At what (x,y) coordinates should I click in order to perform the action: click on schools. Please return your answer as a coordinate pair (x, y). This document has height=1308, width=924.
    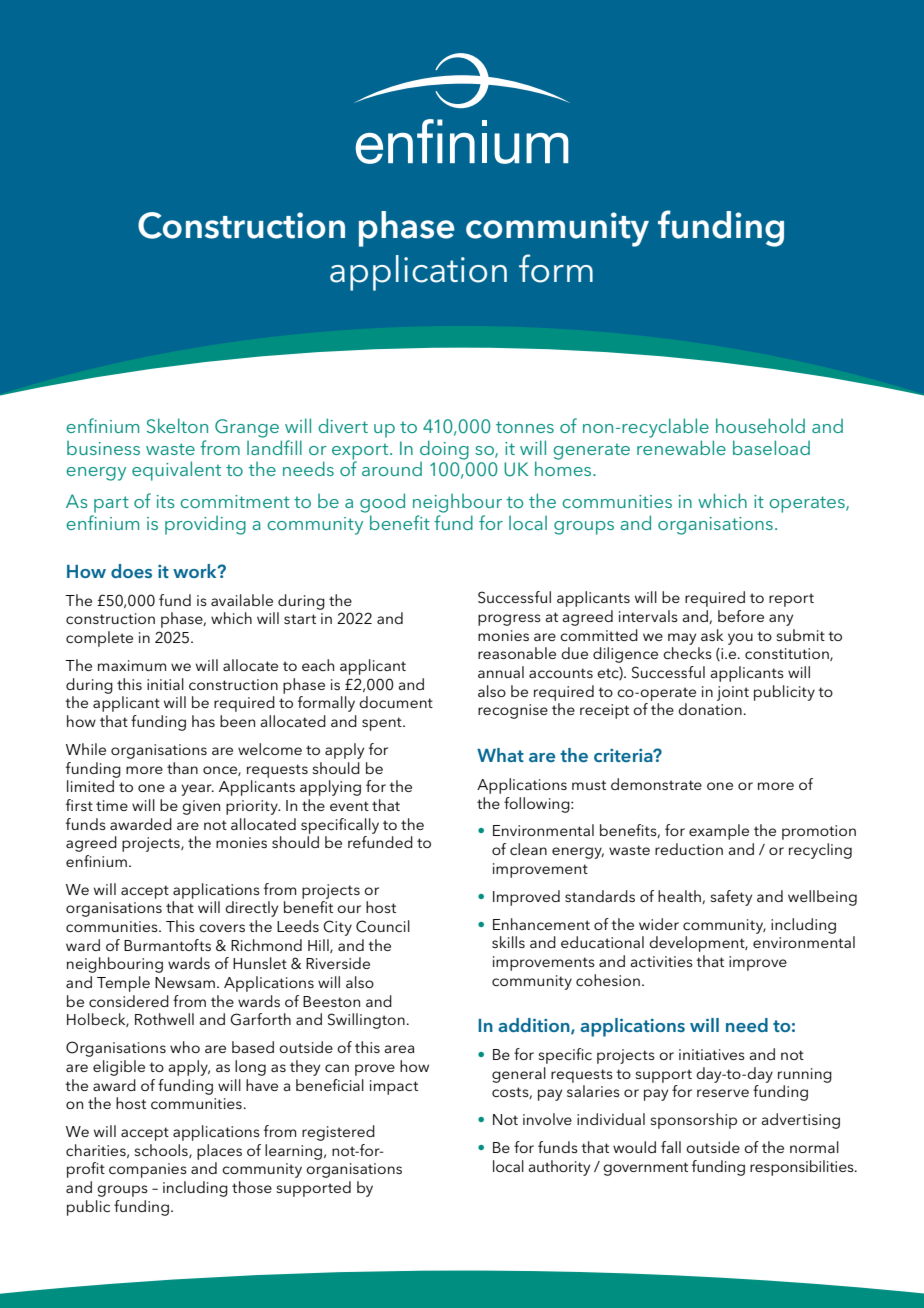
    Looking at the image, I should click on (162, 1151).
